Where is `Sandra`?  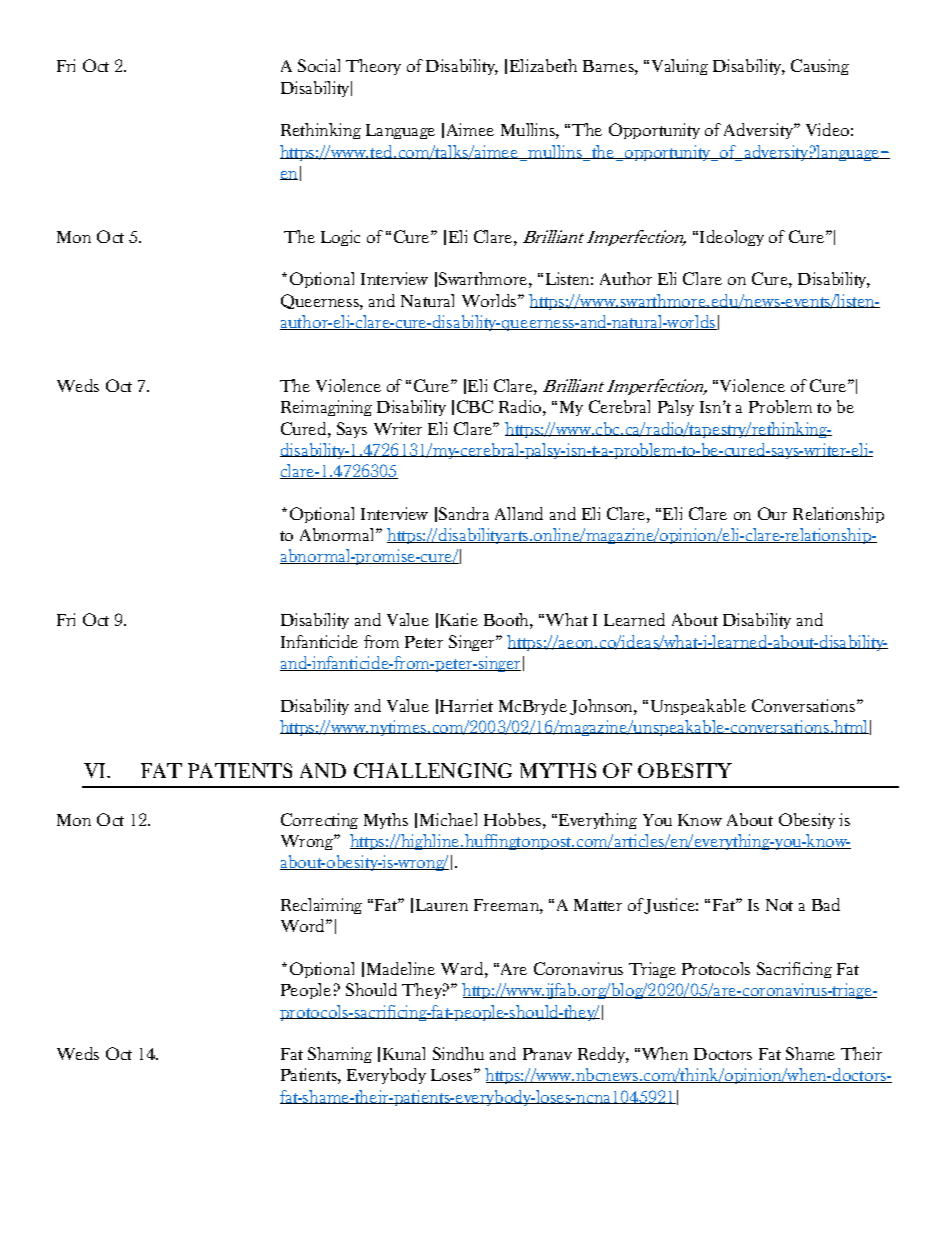 Sandra is located at coordinates (464, 513).
